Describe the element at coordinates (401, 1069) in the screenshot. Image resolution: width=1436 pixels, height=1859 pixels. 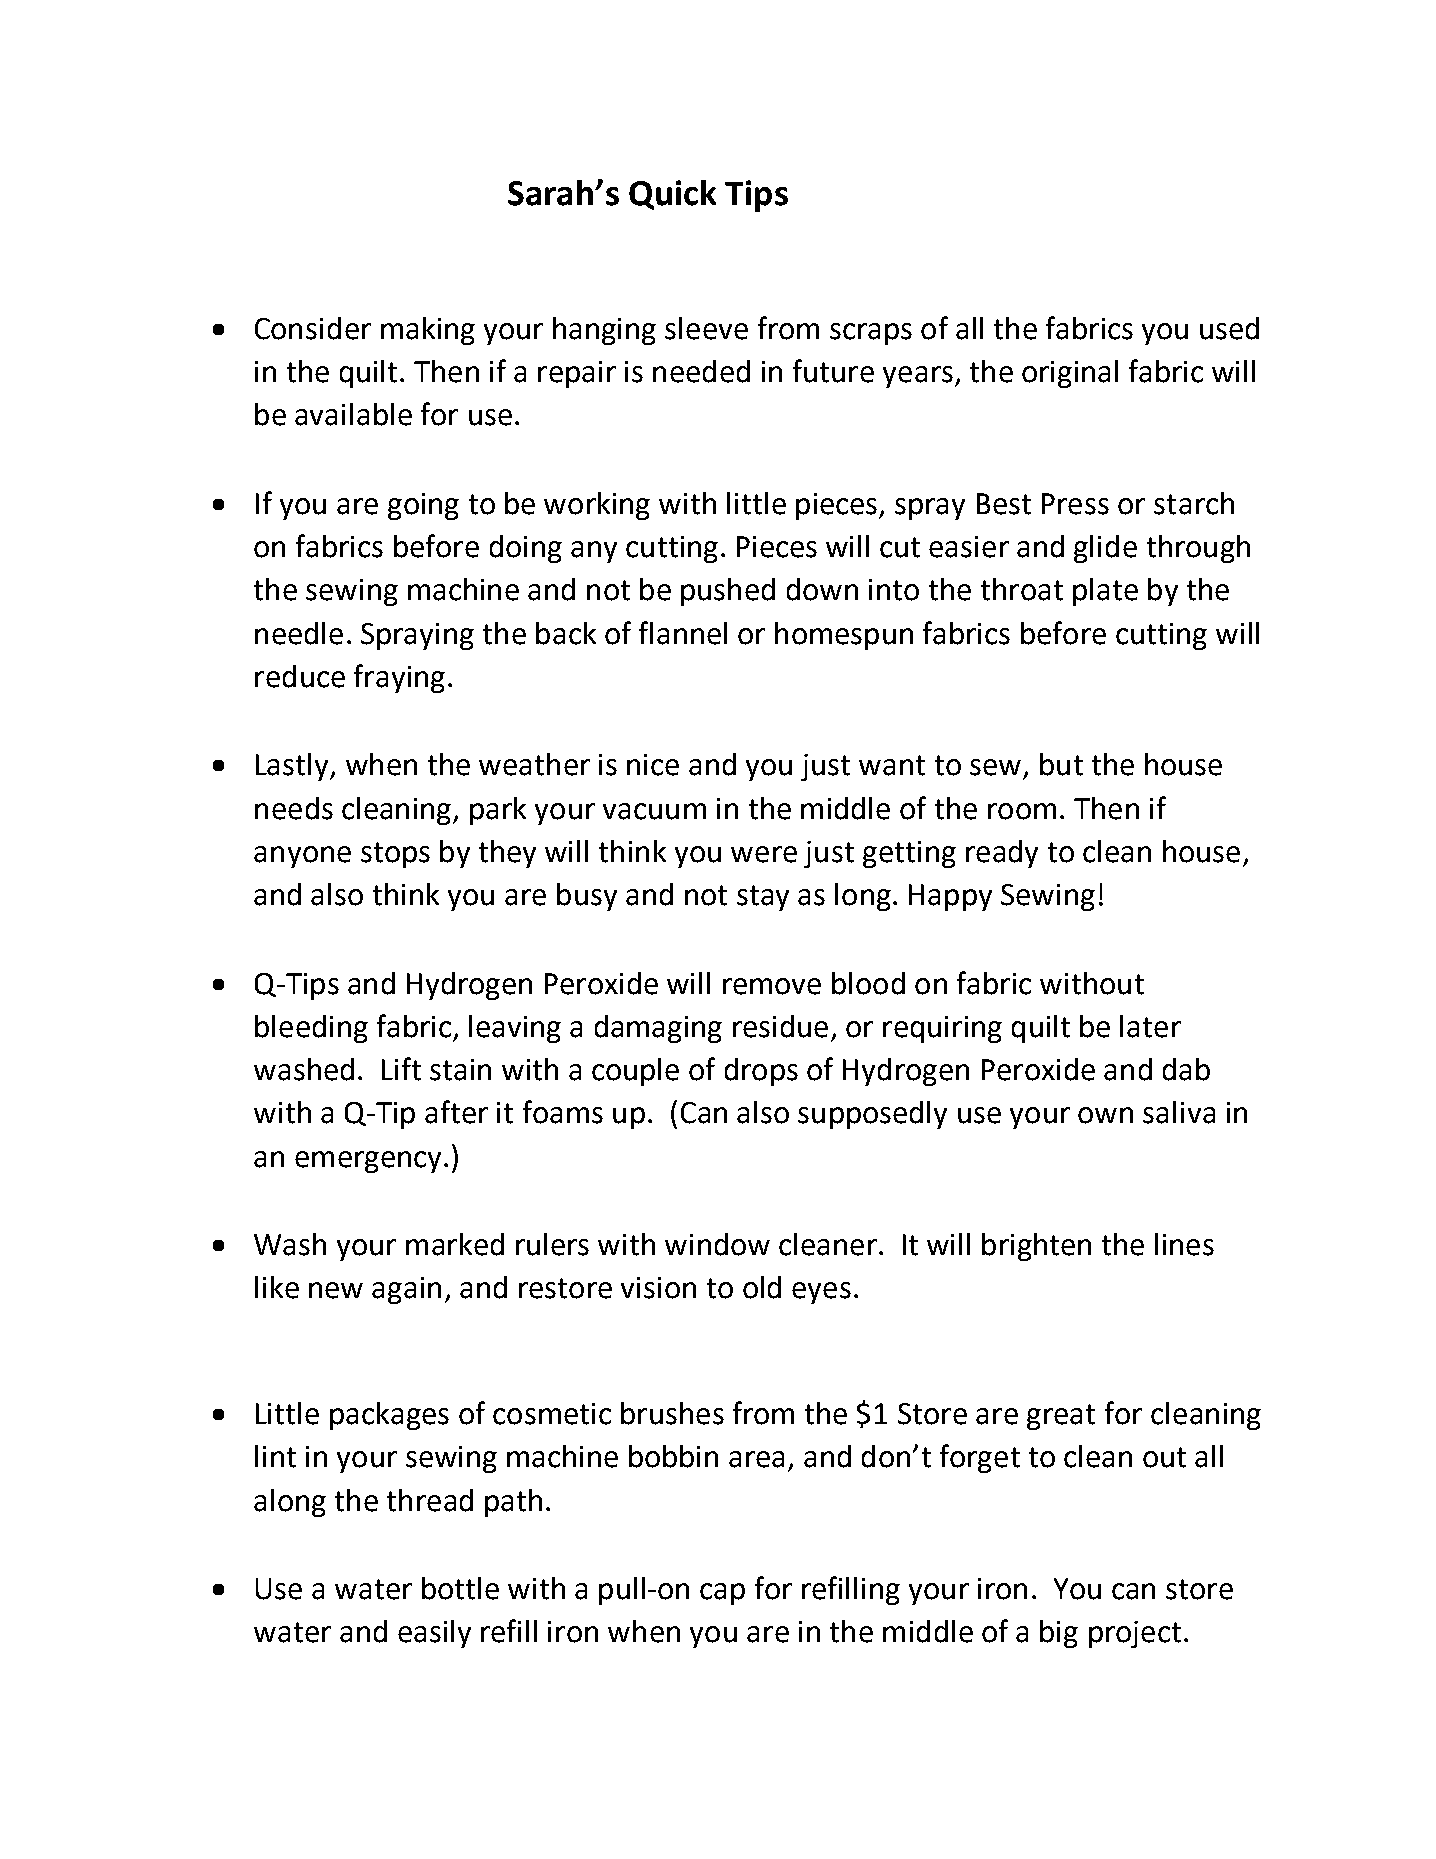
I see `Lift` at that location.
